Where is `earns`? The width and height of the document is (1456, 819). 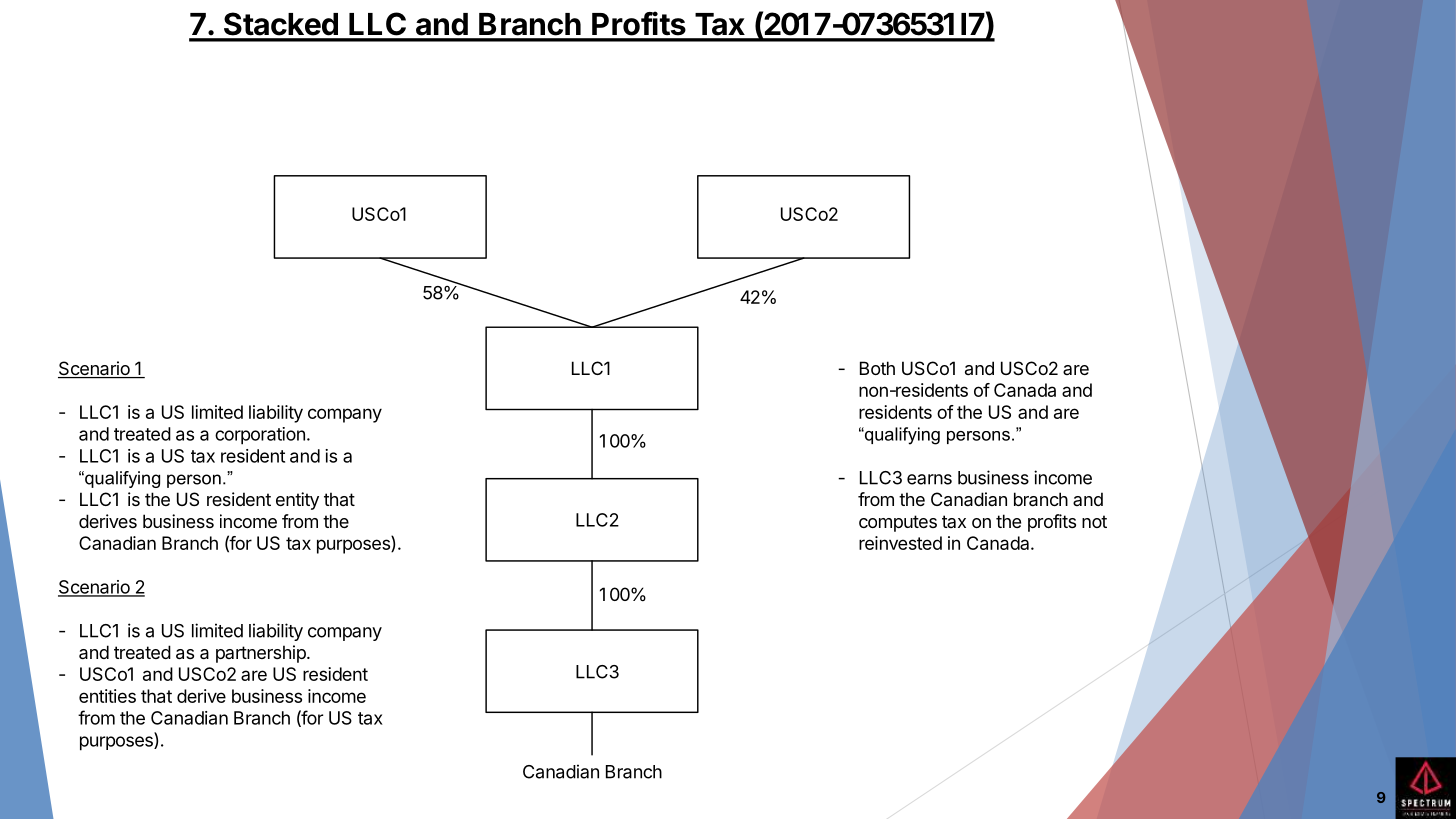 earns is located at coordinates (929, 479).
